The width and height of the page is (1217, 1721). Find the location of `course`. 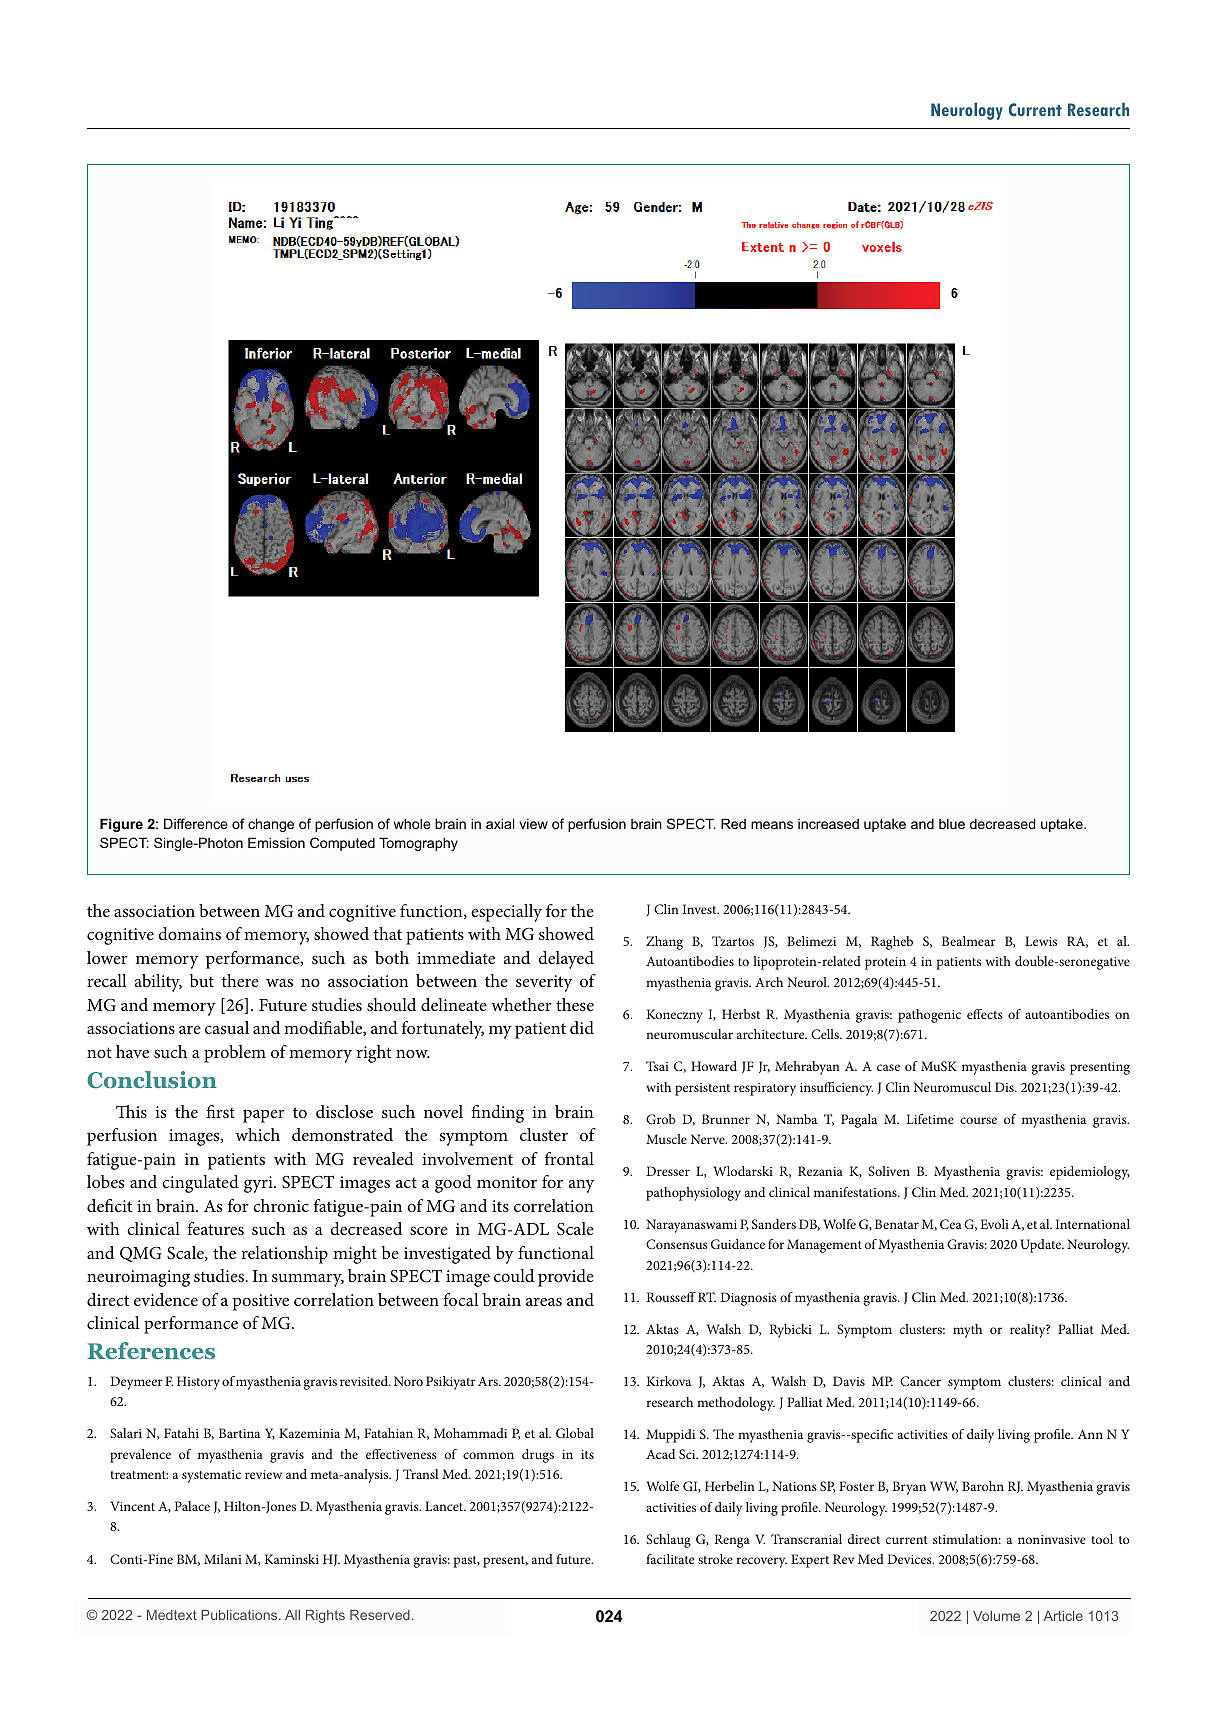

course is located at coordinates (978, 1120).
